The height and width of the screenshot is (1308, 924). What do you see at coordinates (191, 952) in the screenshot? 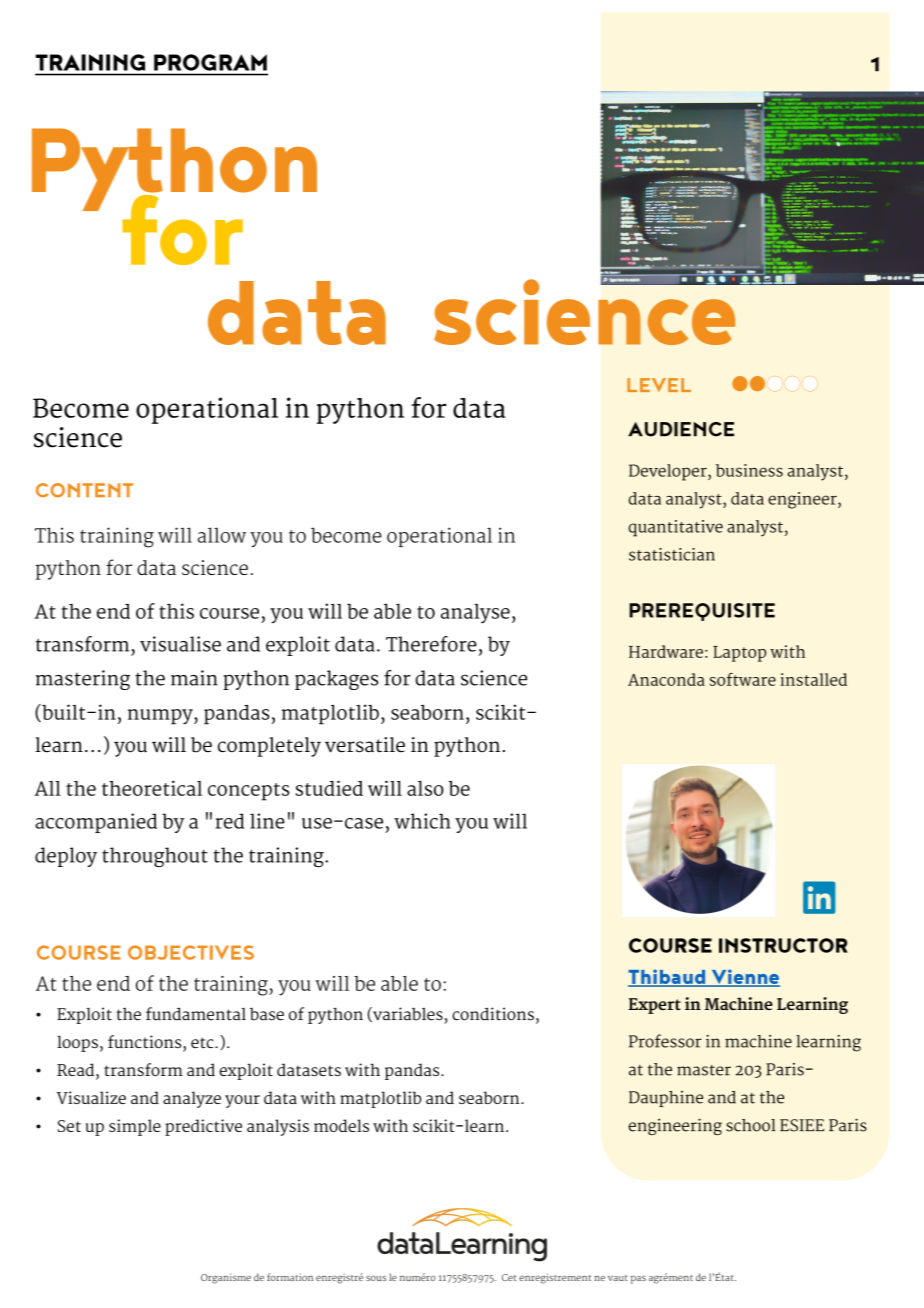
I see `OBJECTIVES` at bounding box center [191, 952].
